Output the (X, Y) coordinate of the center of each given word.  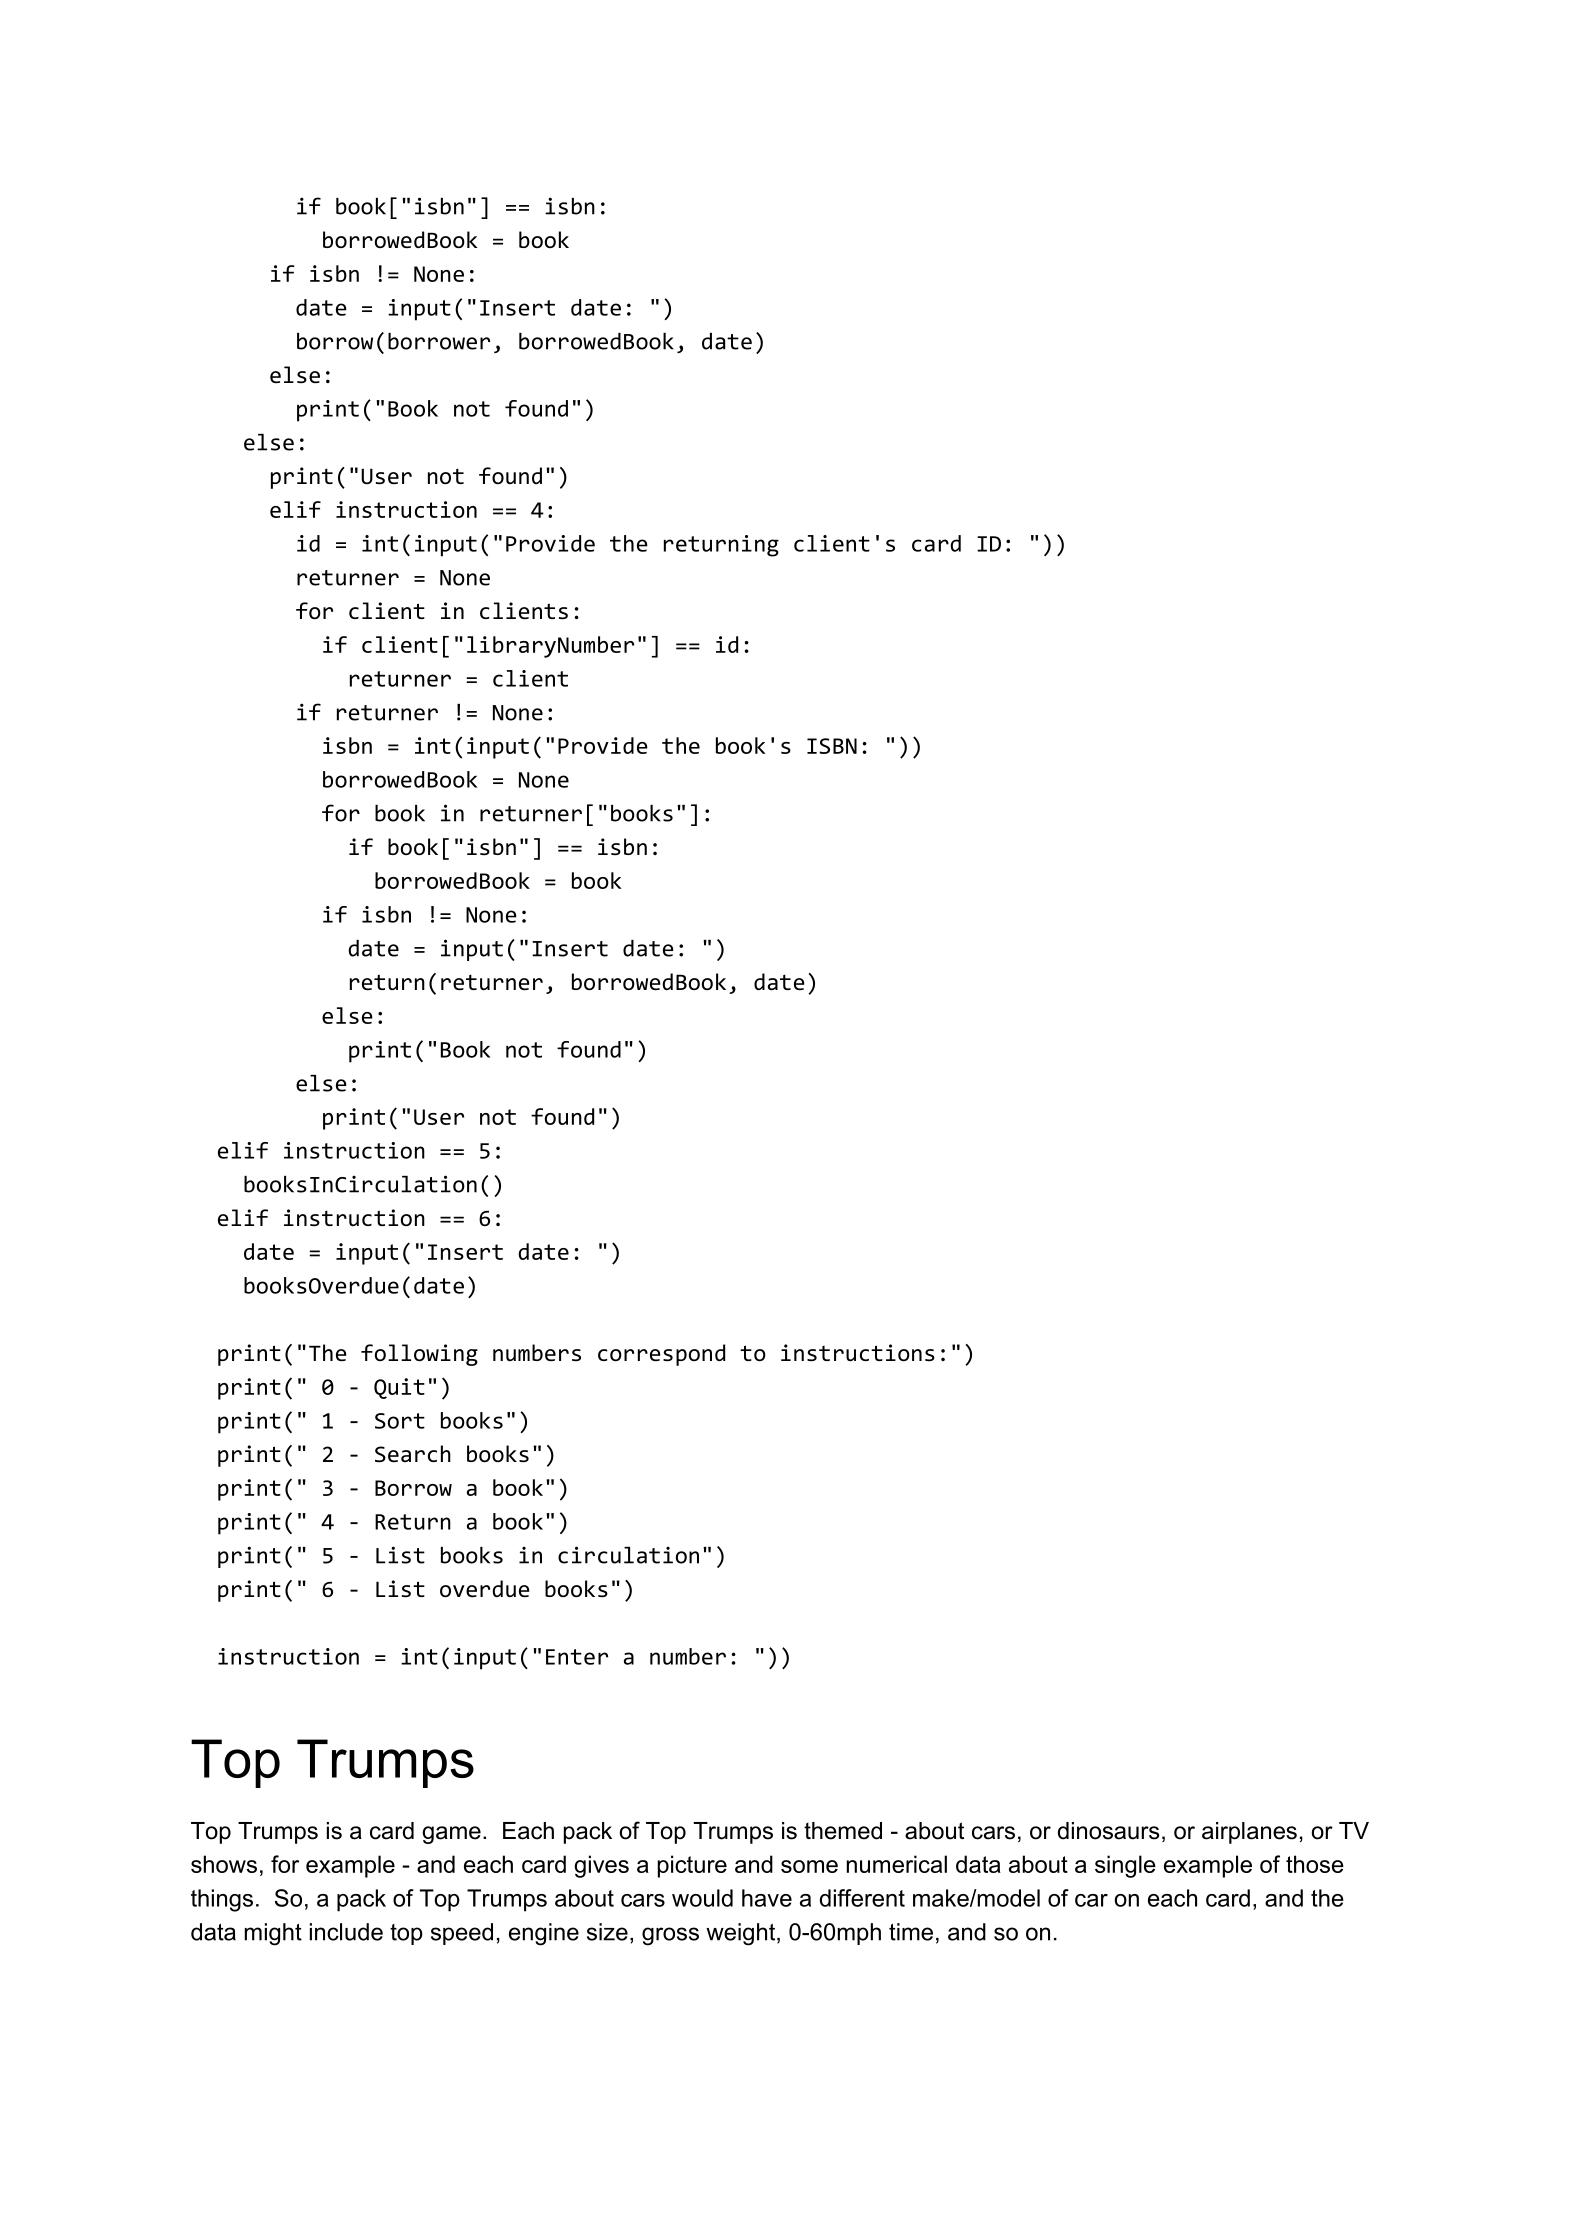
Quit (399, 1388)
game (451, 1835)
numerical (897, 1864)
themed (843, 1831)
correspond (661, 1355)
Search (413, 1453)
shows (224, 1864)
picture (692, 1866)
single (1125, 1866)
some (809, 1866)
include (346, 1932)
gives (601, 1866)
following (419, 1355)
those (1315, 1864)
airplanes (1249, 1833)
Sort (400, 1421)
